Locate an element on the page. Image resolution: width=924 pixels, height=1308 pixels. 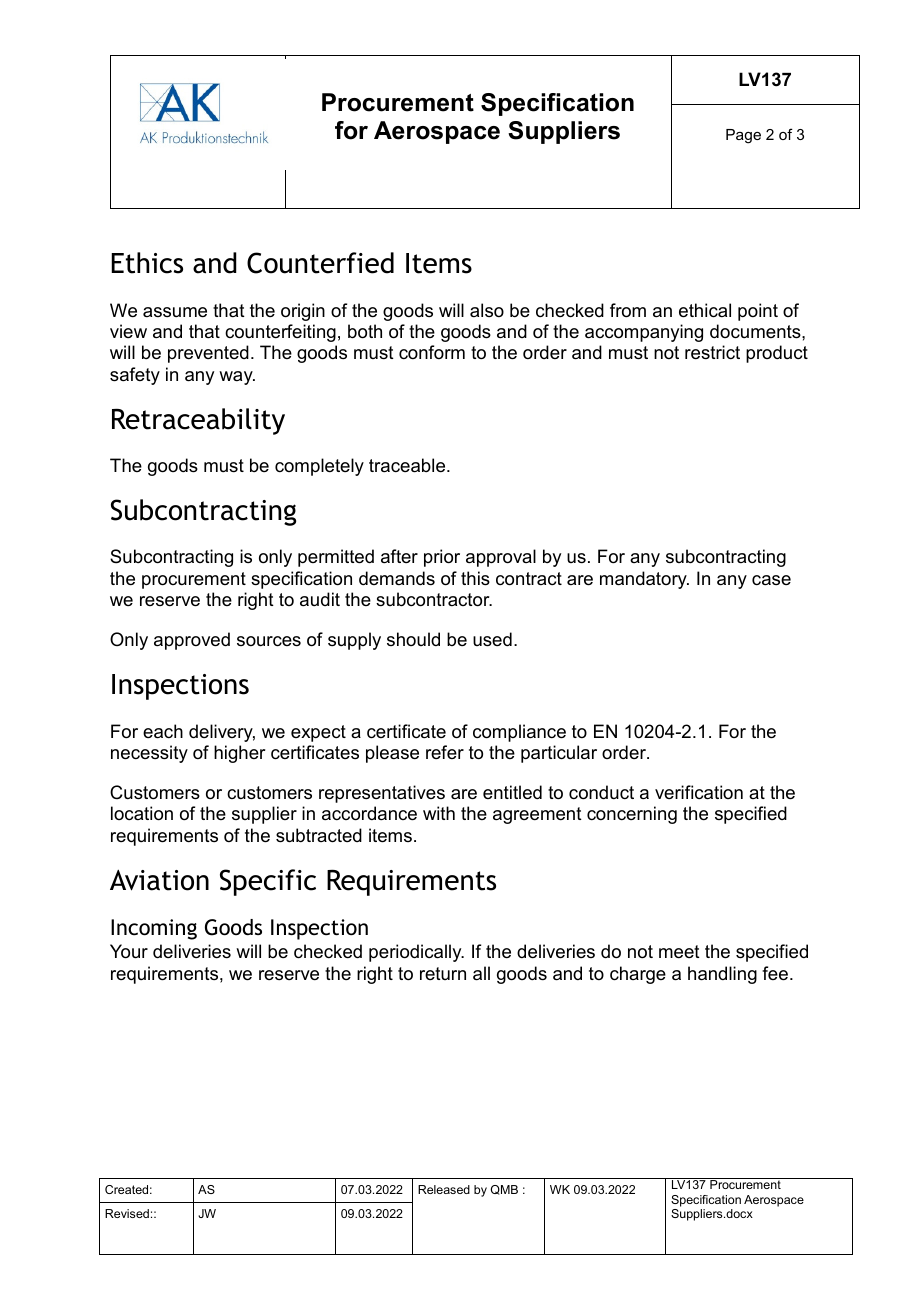
meet is located at coordinates (679, 952).
